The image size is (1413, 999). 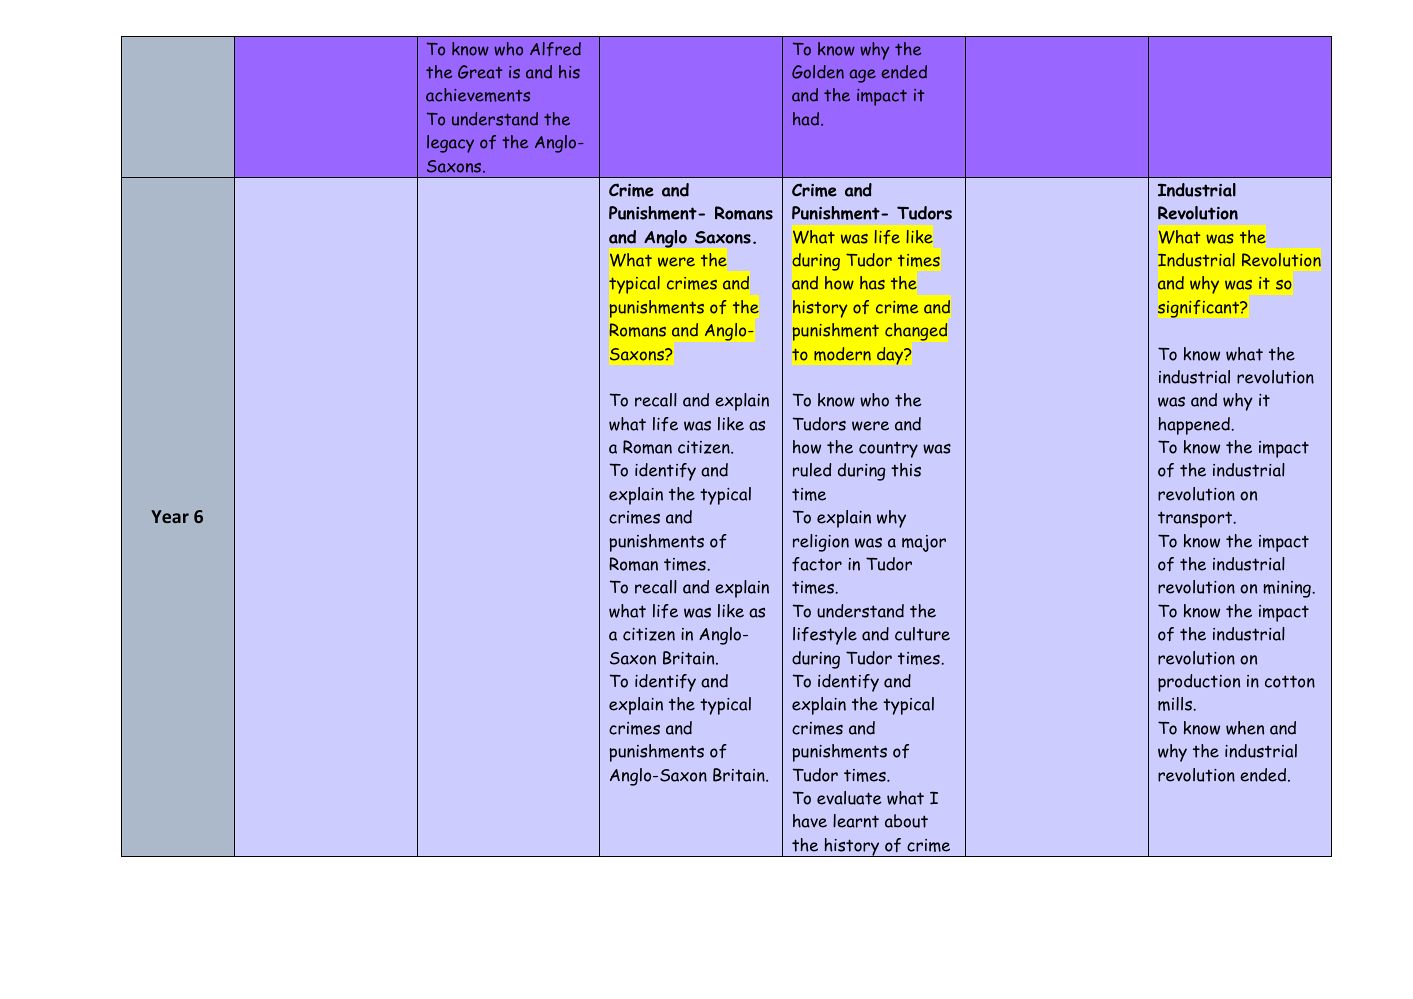 I want to click on evaluate, so click(x=849, y=798).
